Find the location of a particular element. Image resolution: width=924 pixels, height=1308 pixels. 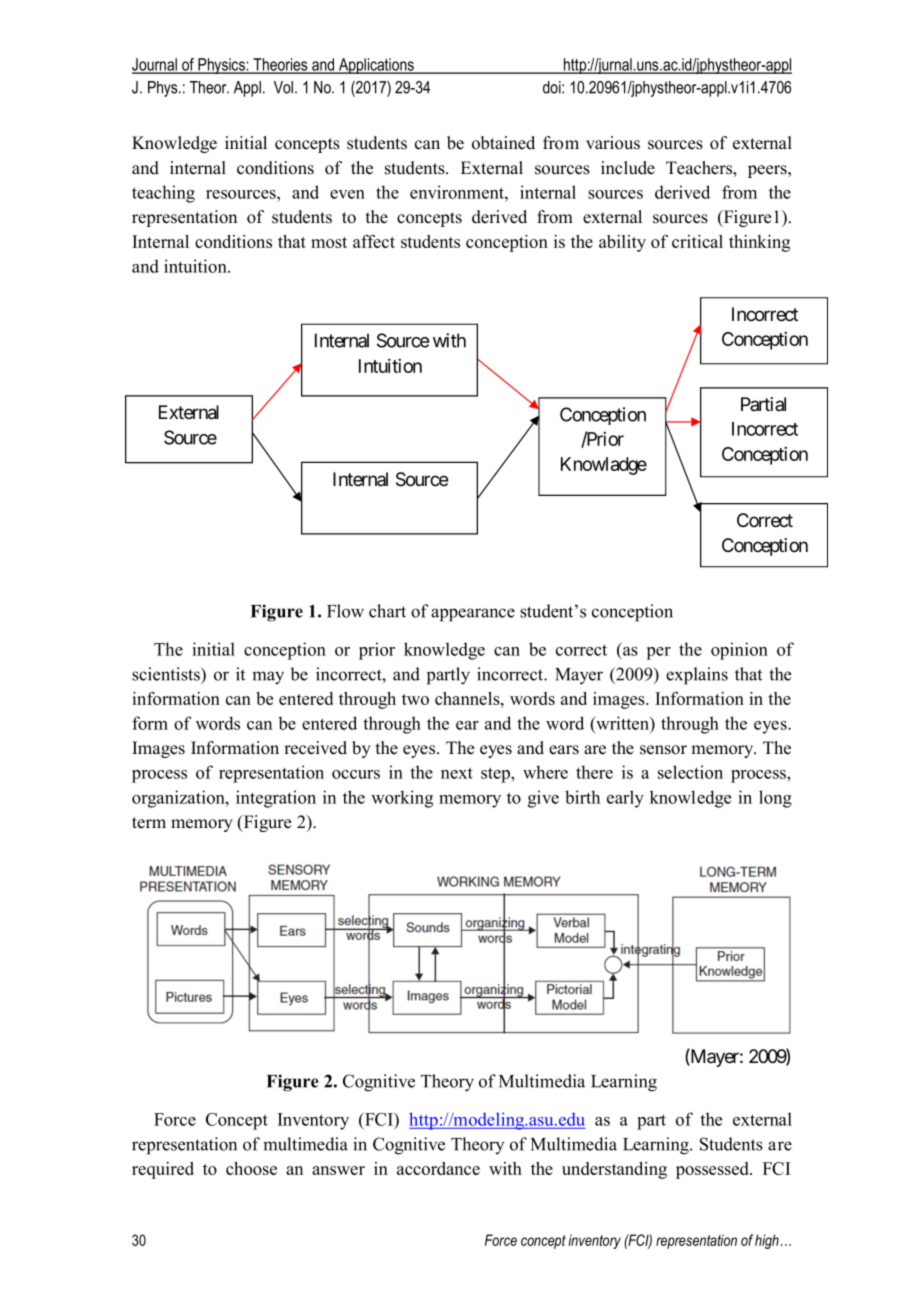

explains is located at coordinates (697, 676).
